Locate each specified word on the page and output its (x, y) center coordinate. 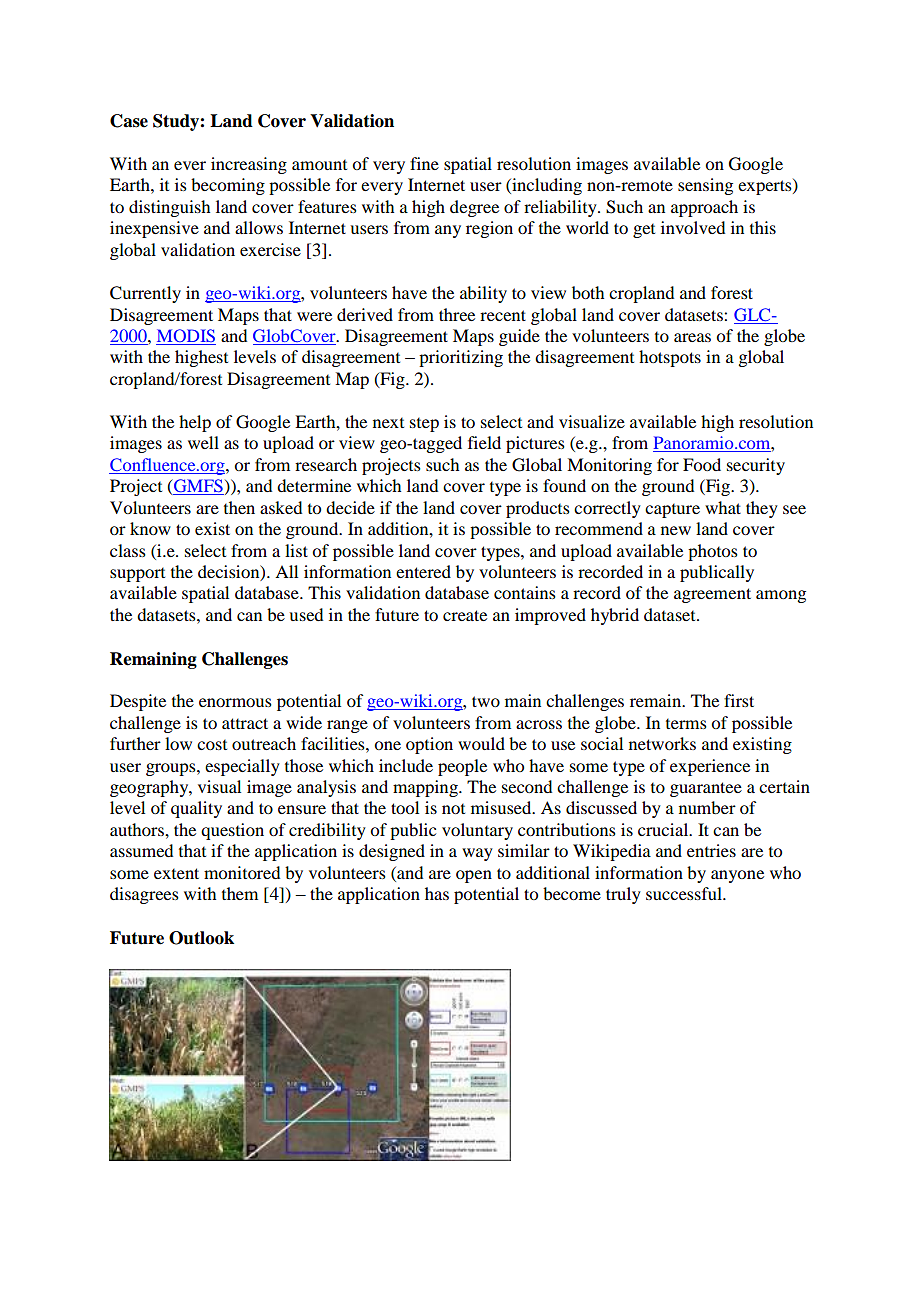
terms (686, 724)
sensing (705, 186)
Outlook (201, 938)
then (239, 507)
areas (692, 337)
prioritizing (461, 358)
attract (245, 723)
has (437, 893)
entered (423, 571)
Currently (145, 294)
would (481, 743)
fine (424, 163)
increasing (249, 165)
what (723, 507)
